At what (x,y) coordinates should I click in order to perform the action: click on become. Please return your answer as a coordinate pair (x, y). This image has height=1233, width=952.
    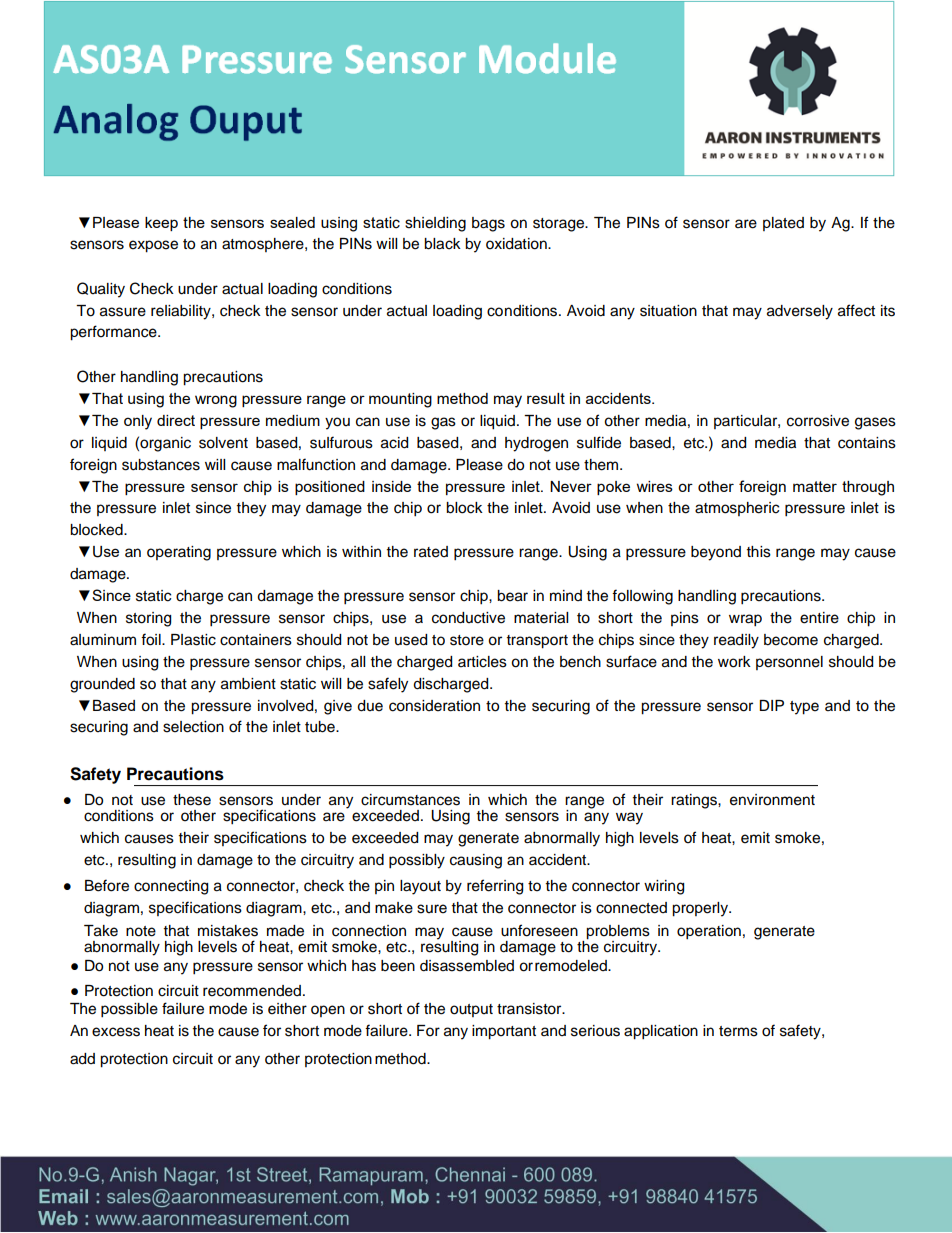
    Looking at the image, I should click on (791, 640).
